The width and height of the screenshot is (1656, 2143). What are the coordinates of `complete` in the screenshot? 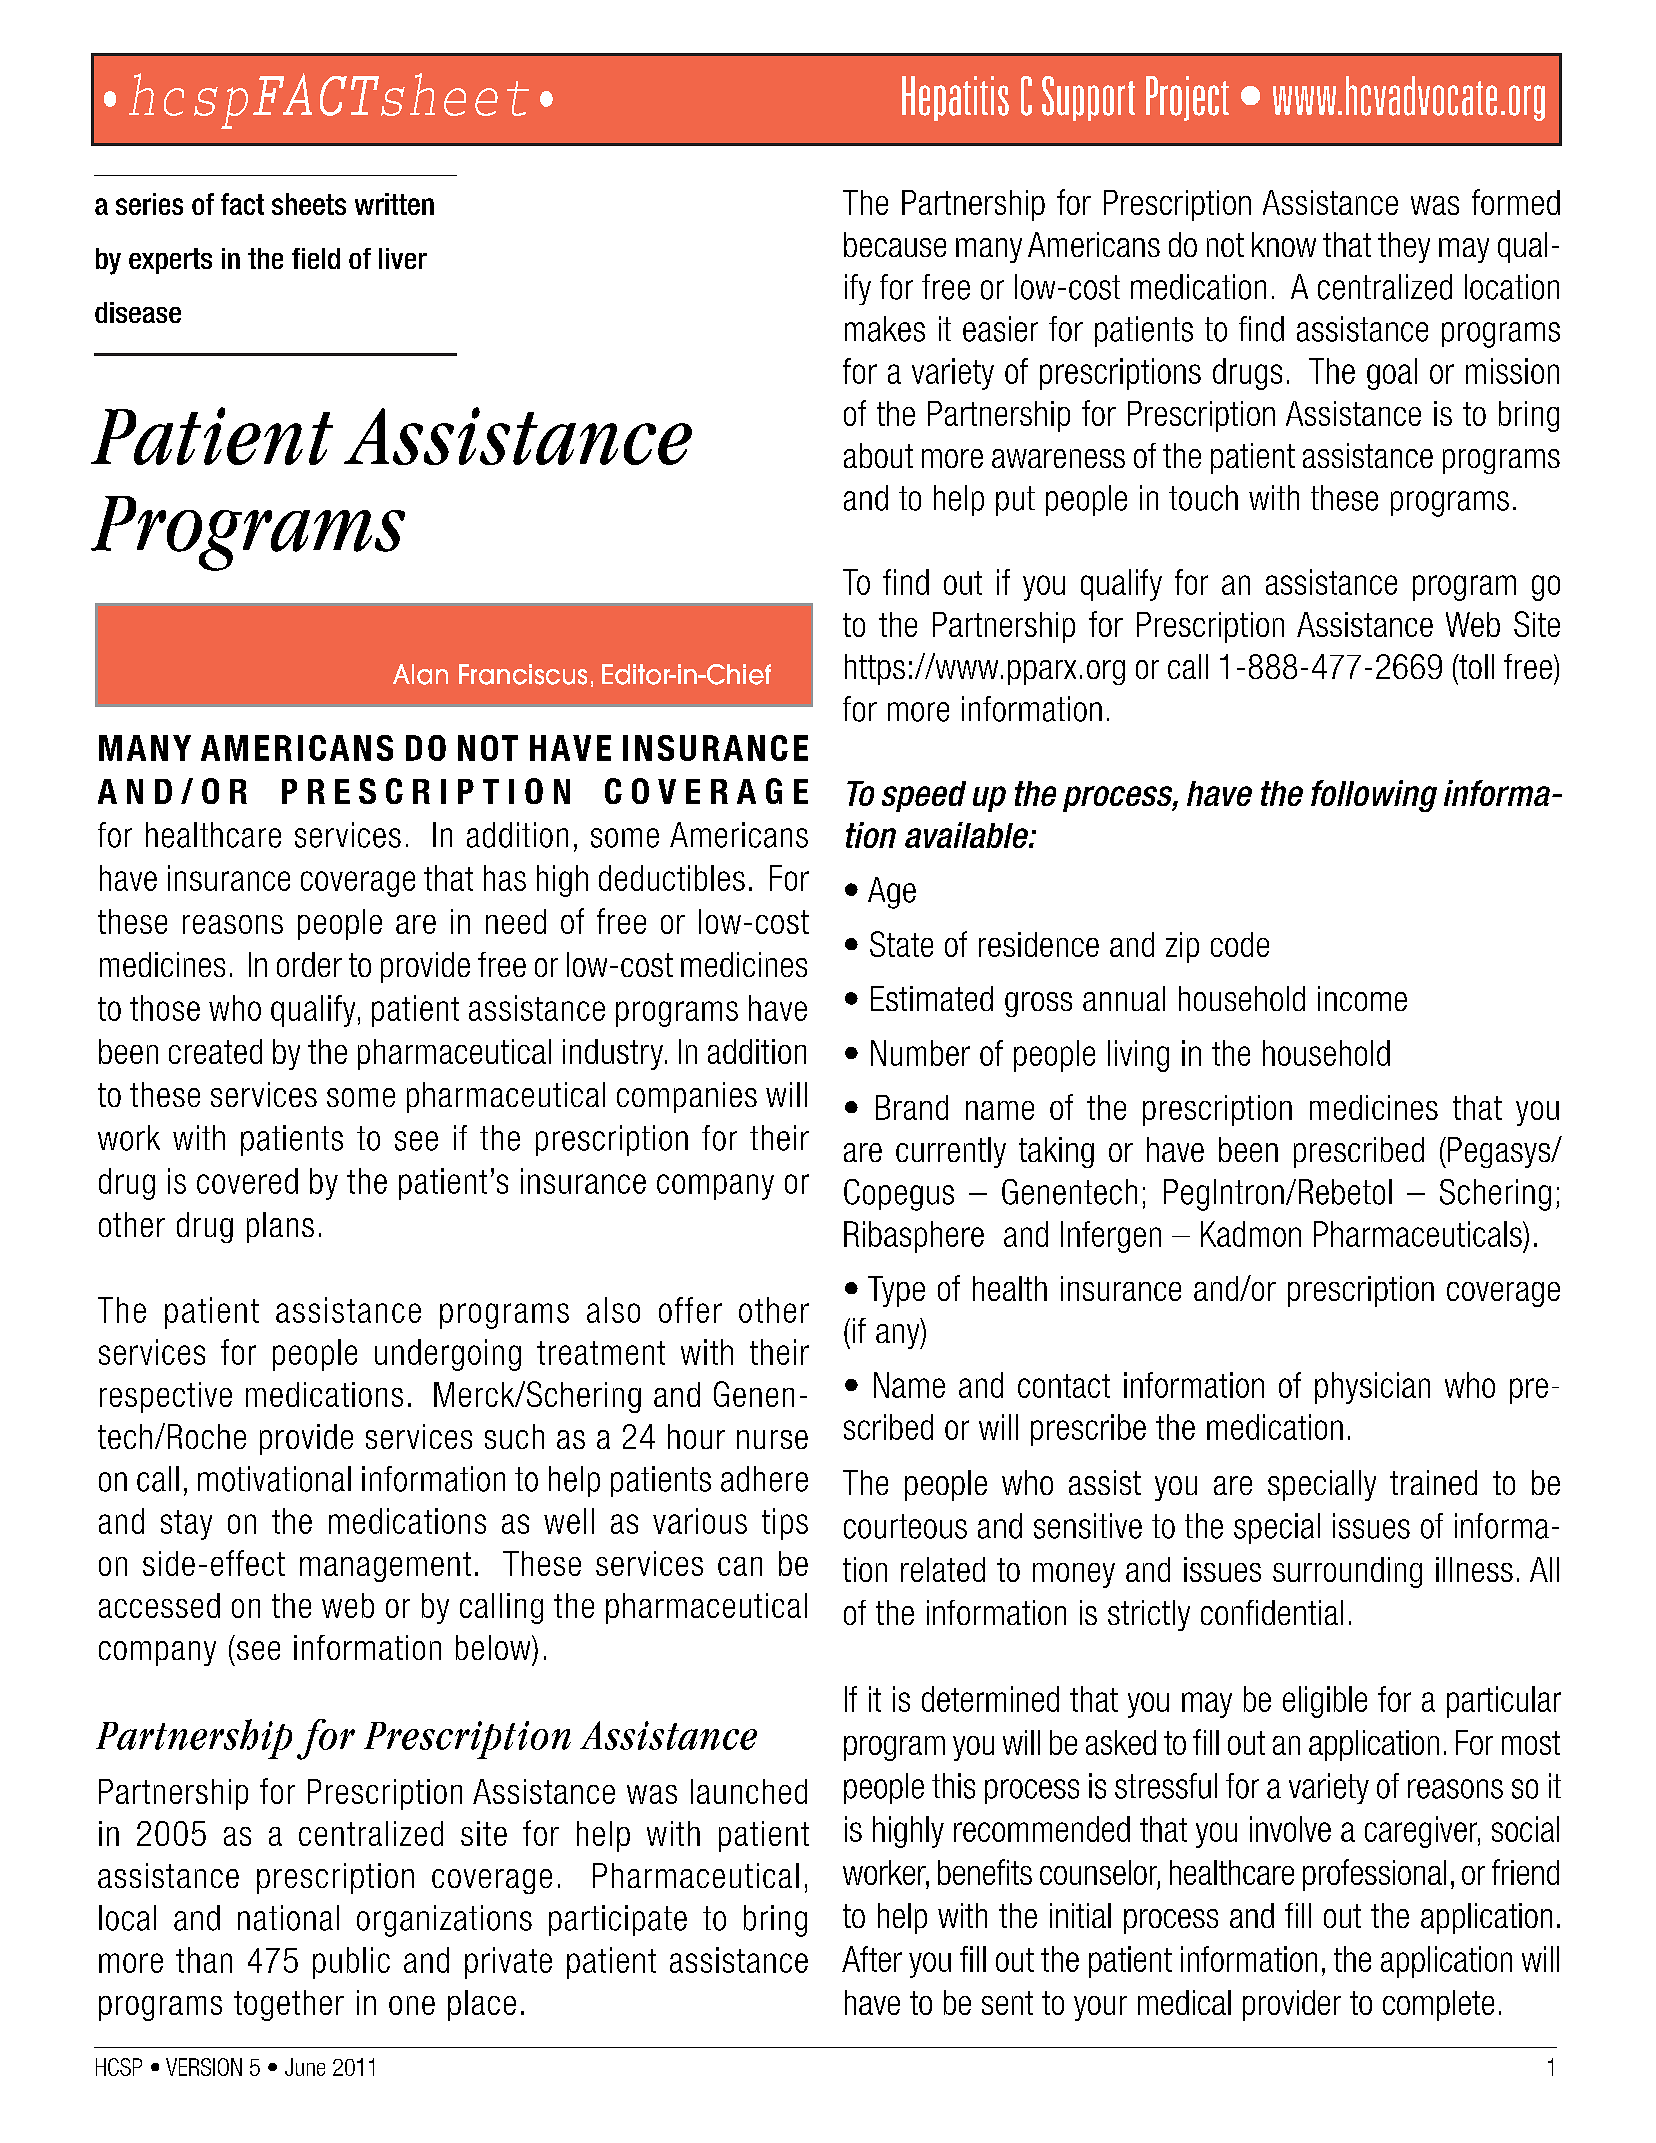 It's located at (1438, 2005).
